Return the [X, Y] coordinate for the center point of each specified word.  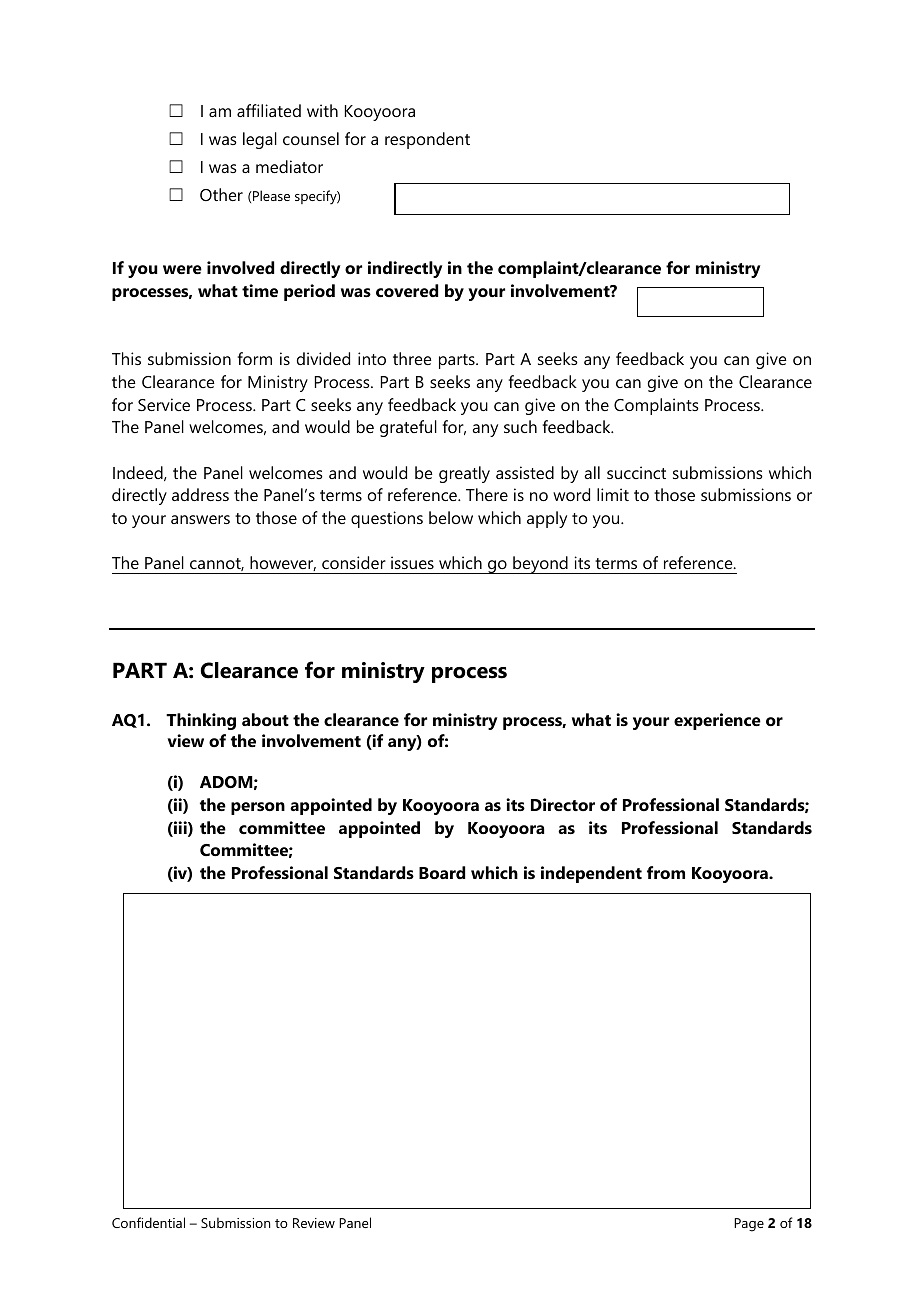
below [451, 517]
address [200, 494]
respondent [427, 140]
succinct [636, 472]
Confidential [148, 1222]
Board [442, 872]
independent [591, 874]
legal [260, 140]
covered [407, 290]
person [258, 808]
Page [749, 1225]
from [666, 872]
